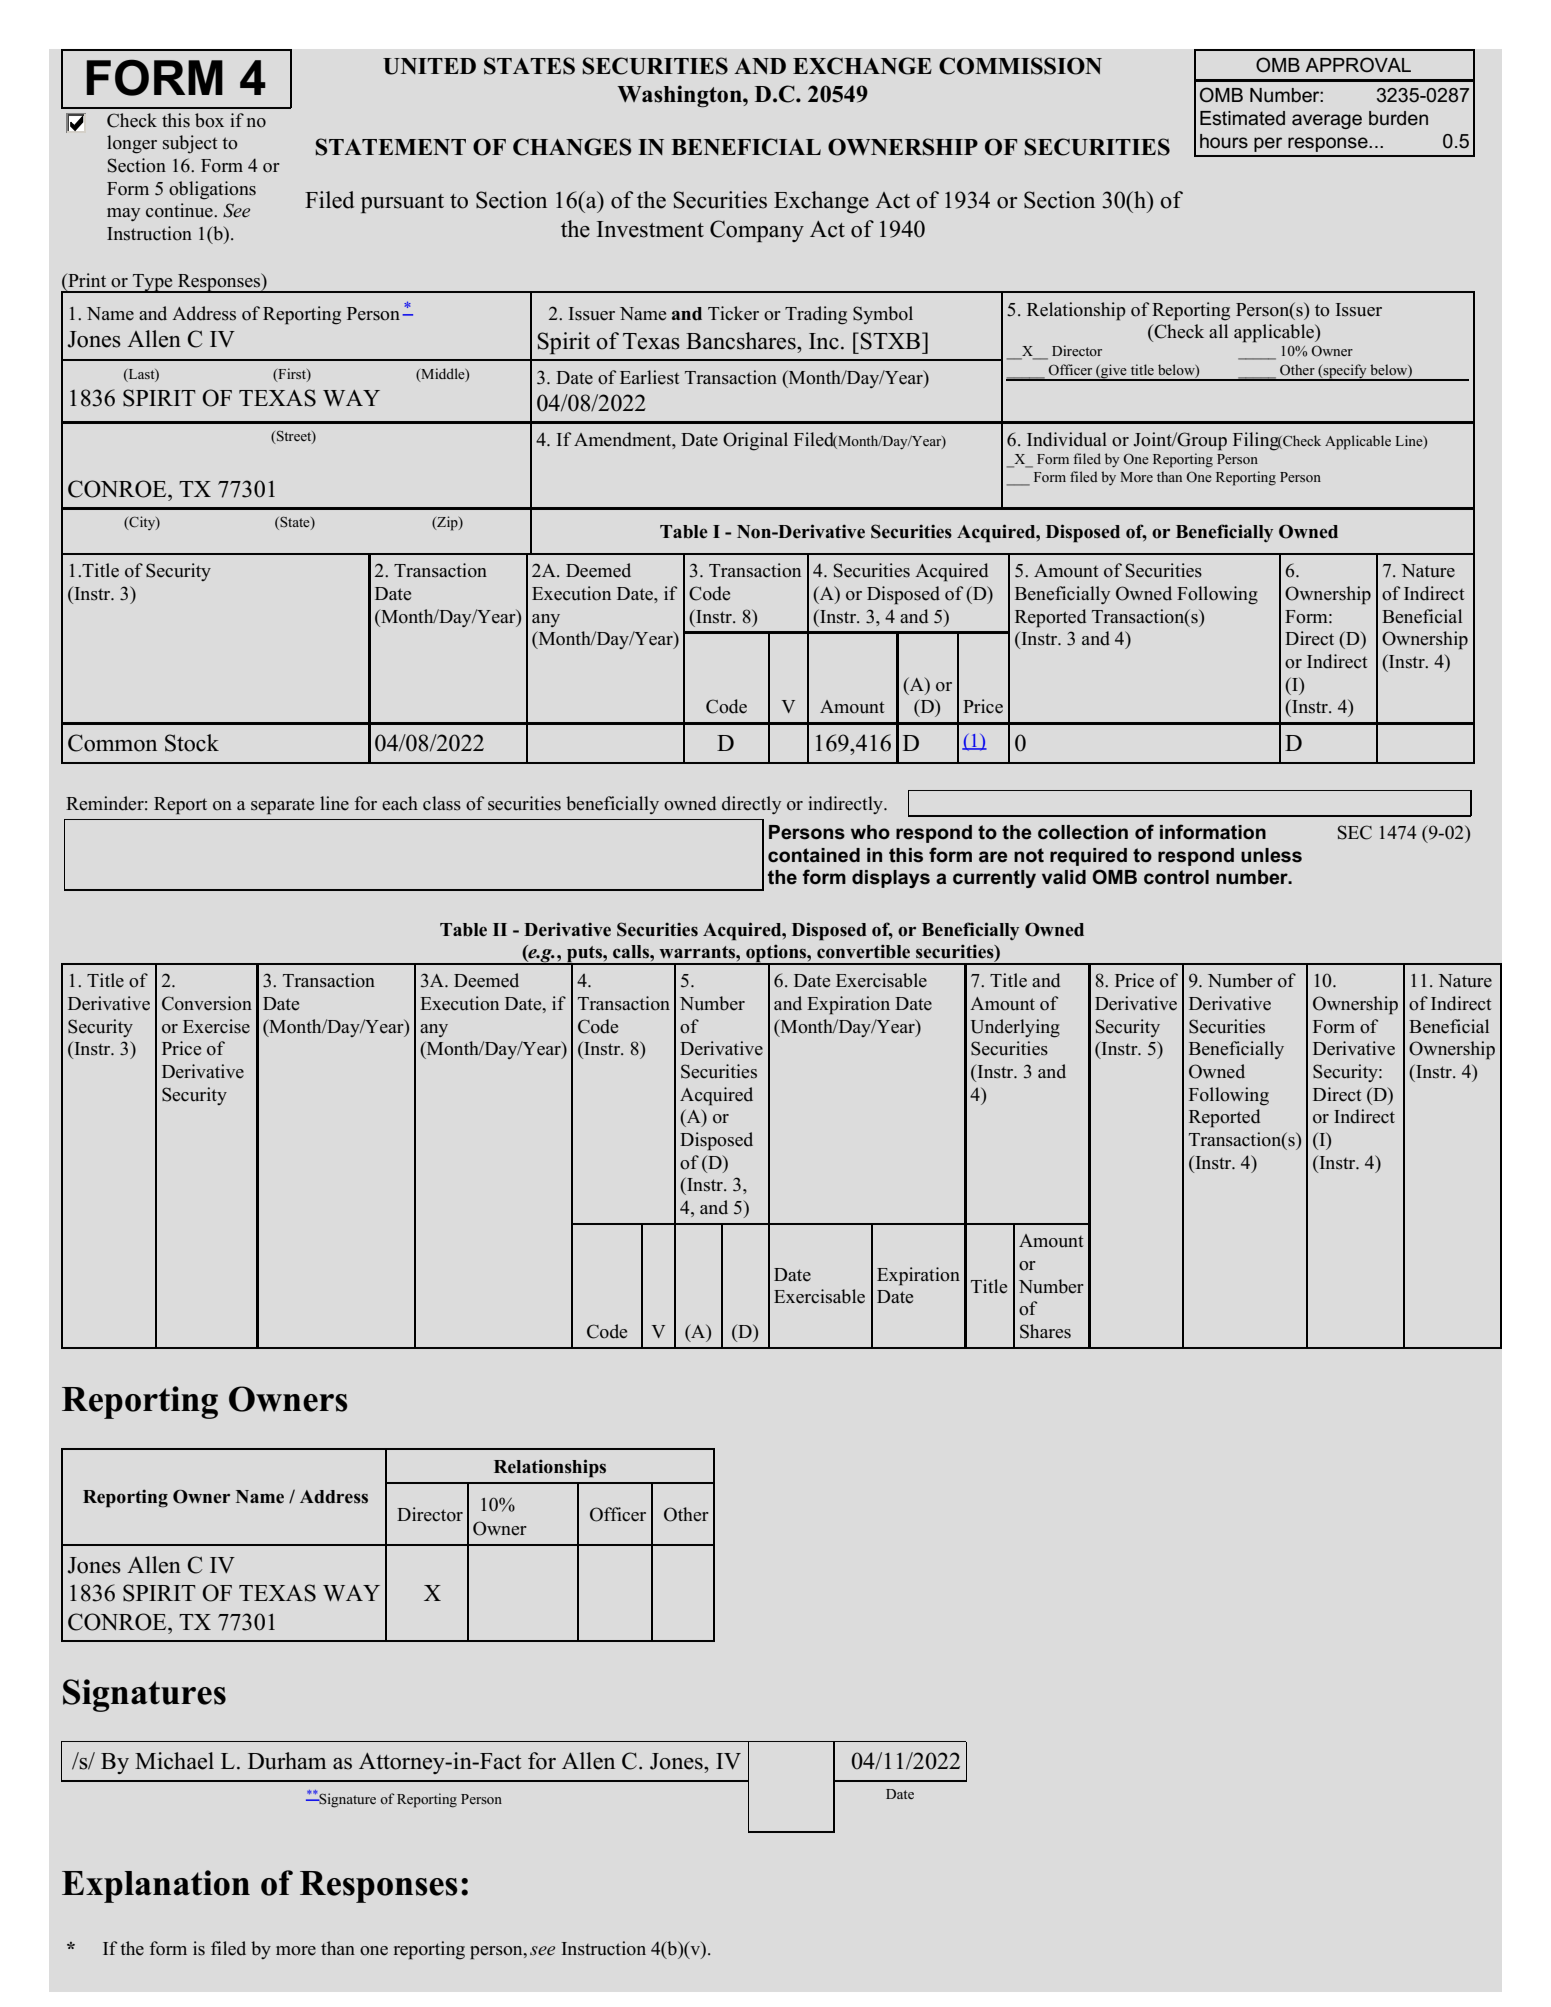  I want to click on Washington, so click(680, 96).
